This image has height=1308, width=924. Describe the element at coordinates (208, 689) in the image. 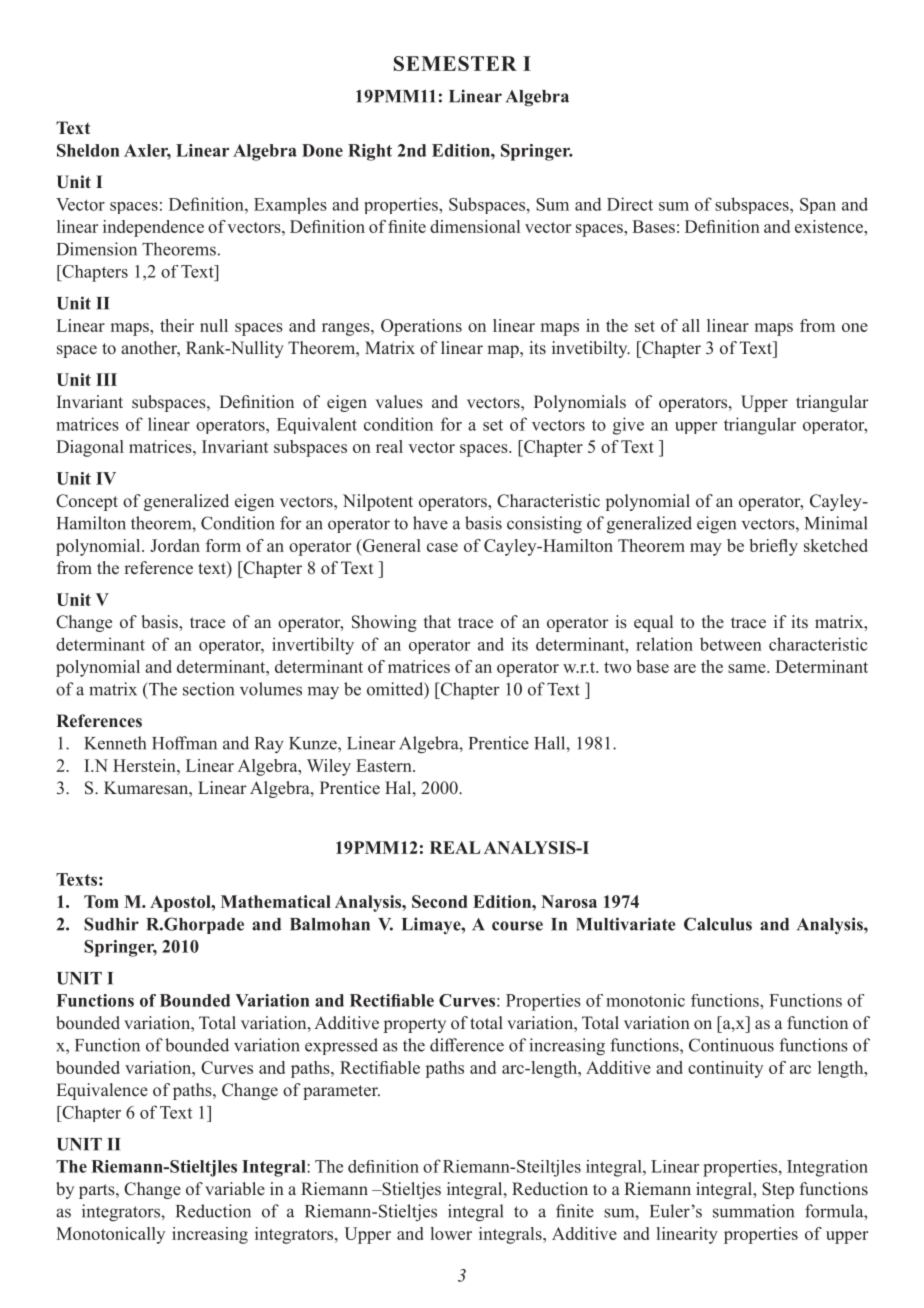

I see `section` at that location.
